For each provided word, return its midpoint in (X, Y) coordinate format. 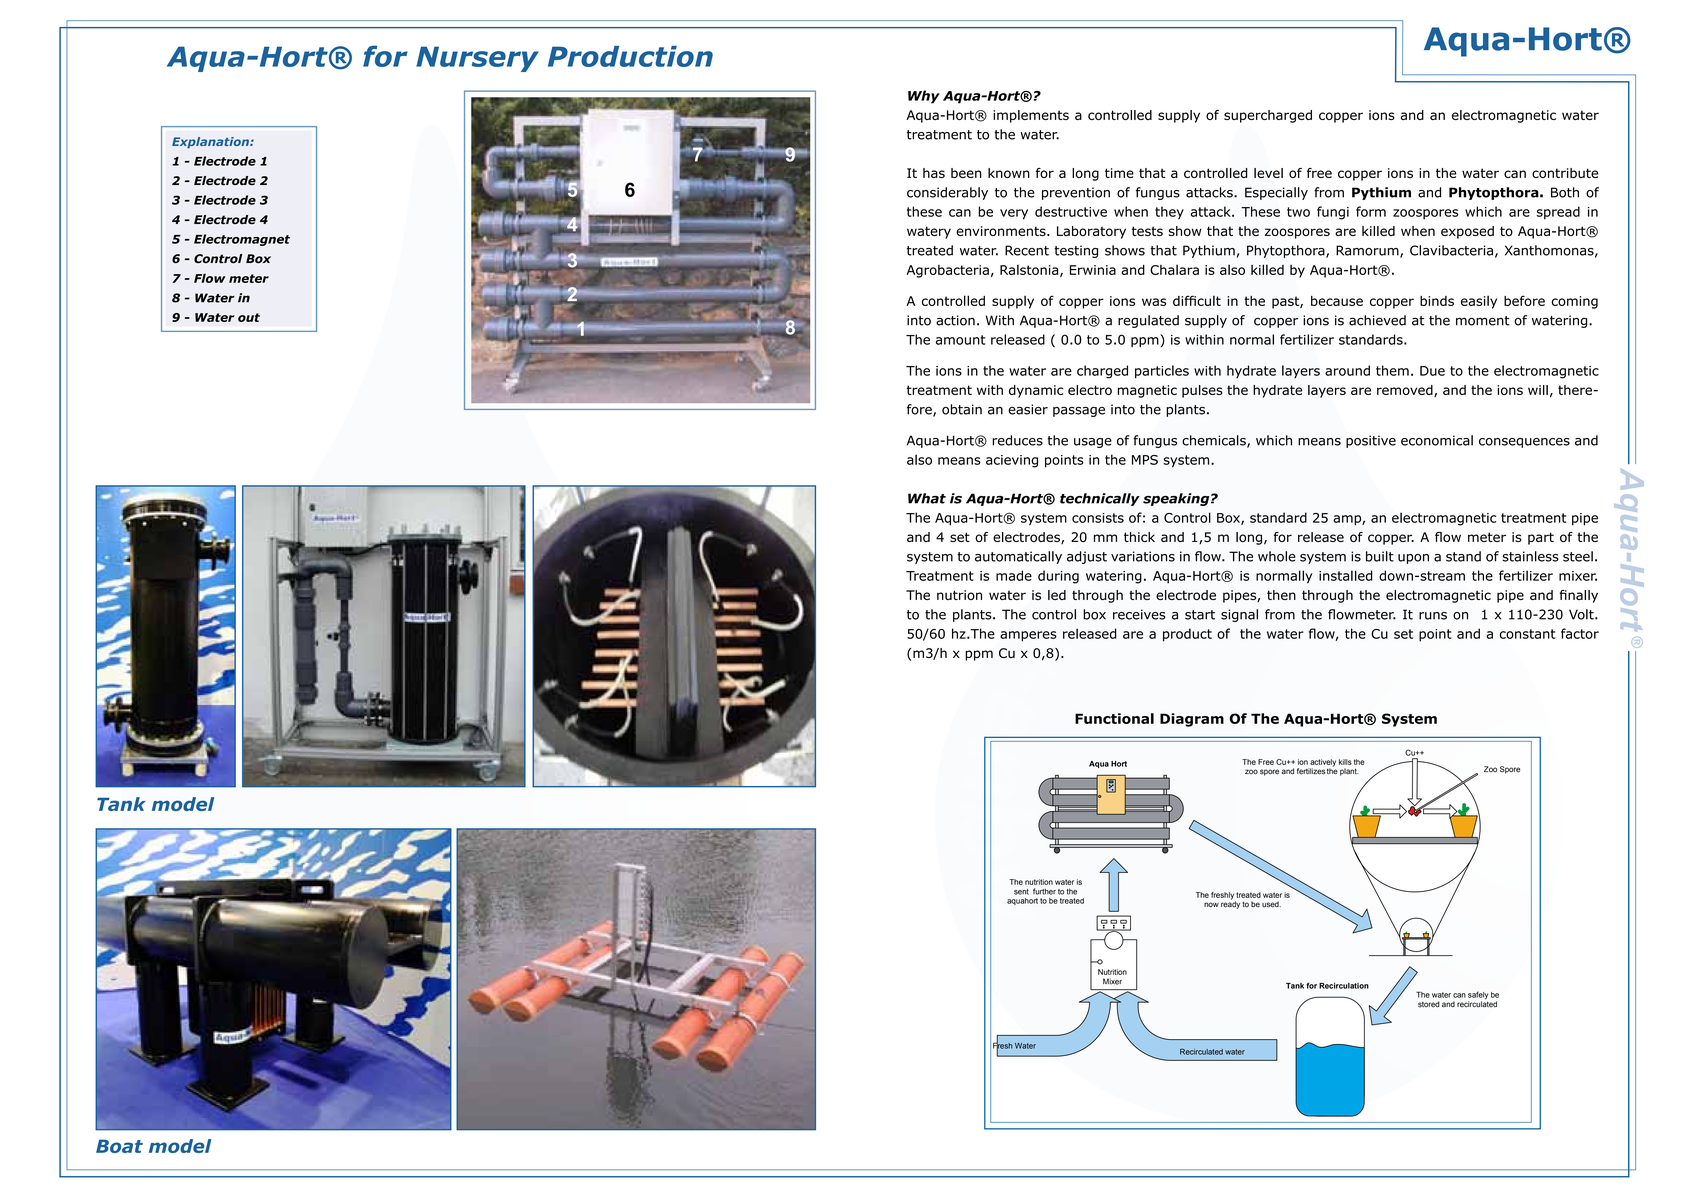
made (1014, 575)
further (1044, 891)
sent (1021, 892)
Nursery (477, 59)
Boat (119, 1146)
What (927, 498)
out (249, 317)
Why (924, 97)
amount (960, 340)
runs (1433, 616)
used (1271, 904)
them (1392, 370)
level (1268, 173)
